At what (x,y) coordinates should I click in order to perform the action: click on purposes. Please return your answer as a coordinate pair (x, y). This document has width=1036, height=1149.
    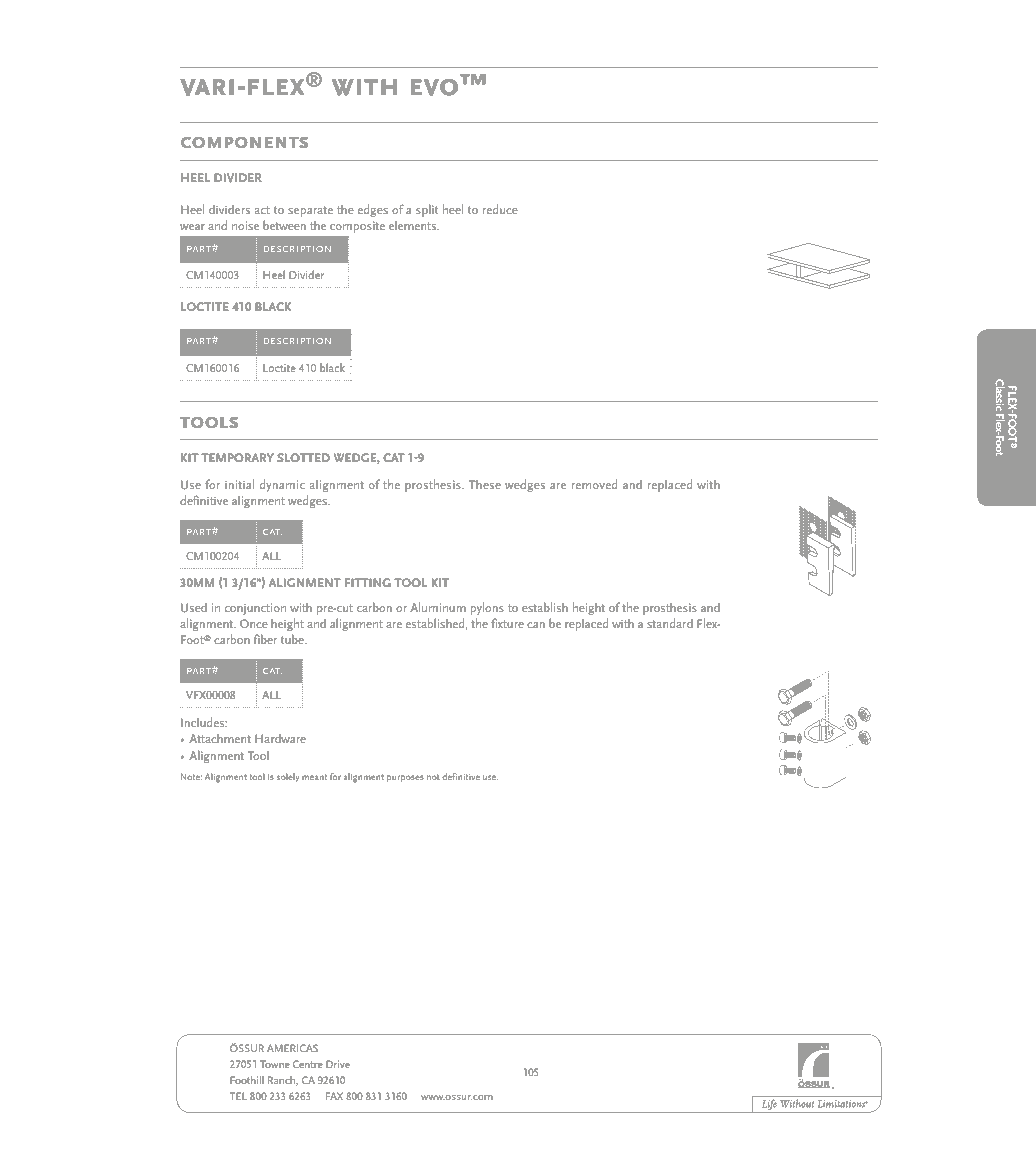
    Looking at the image, I should click on (405, 778).
